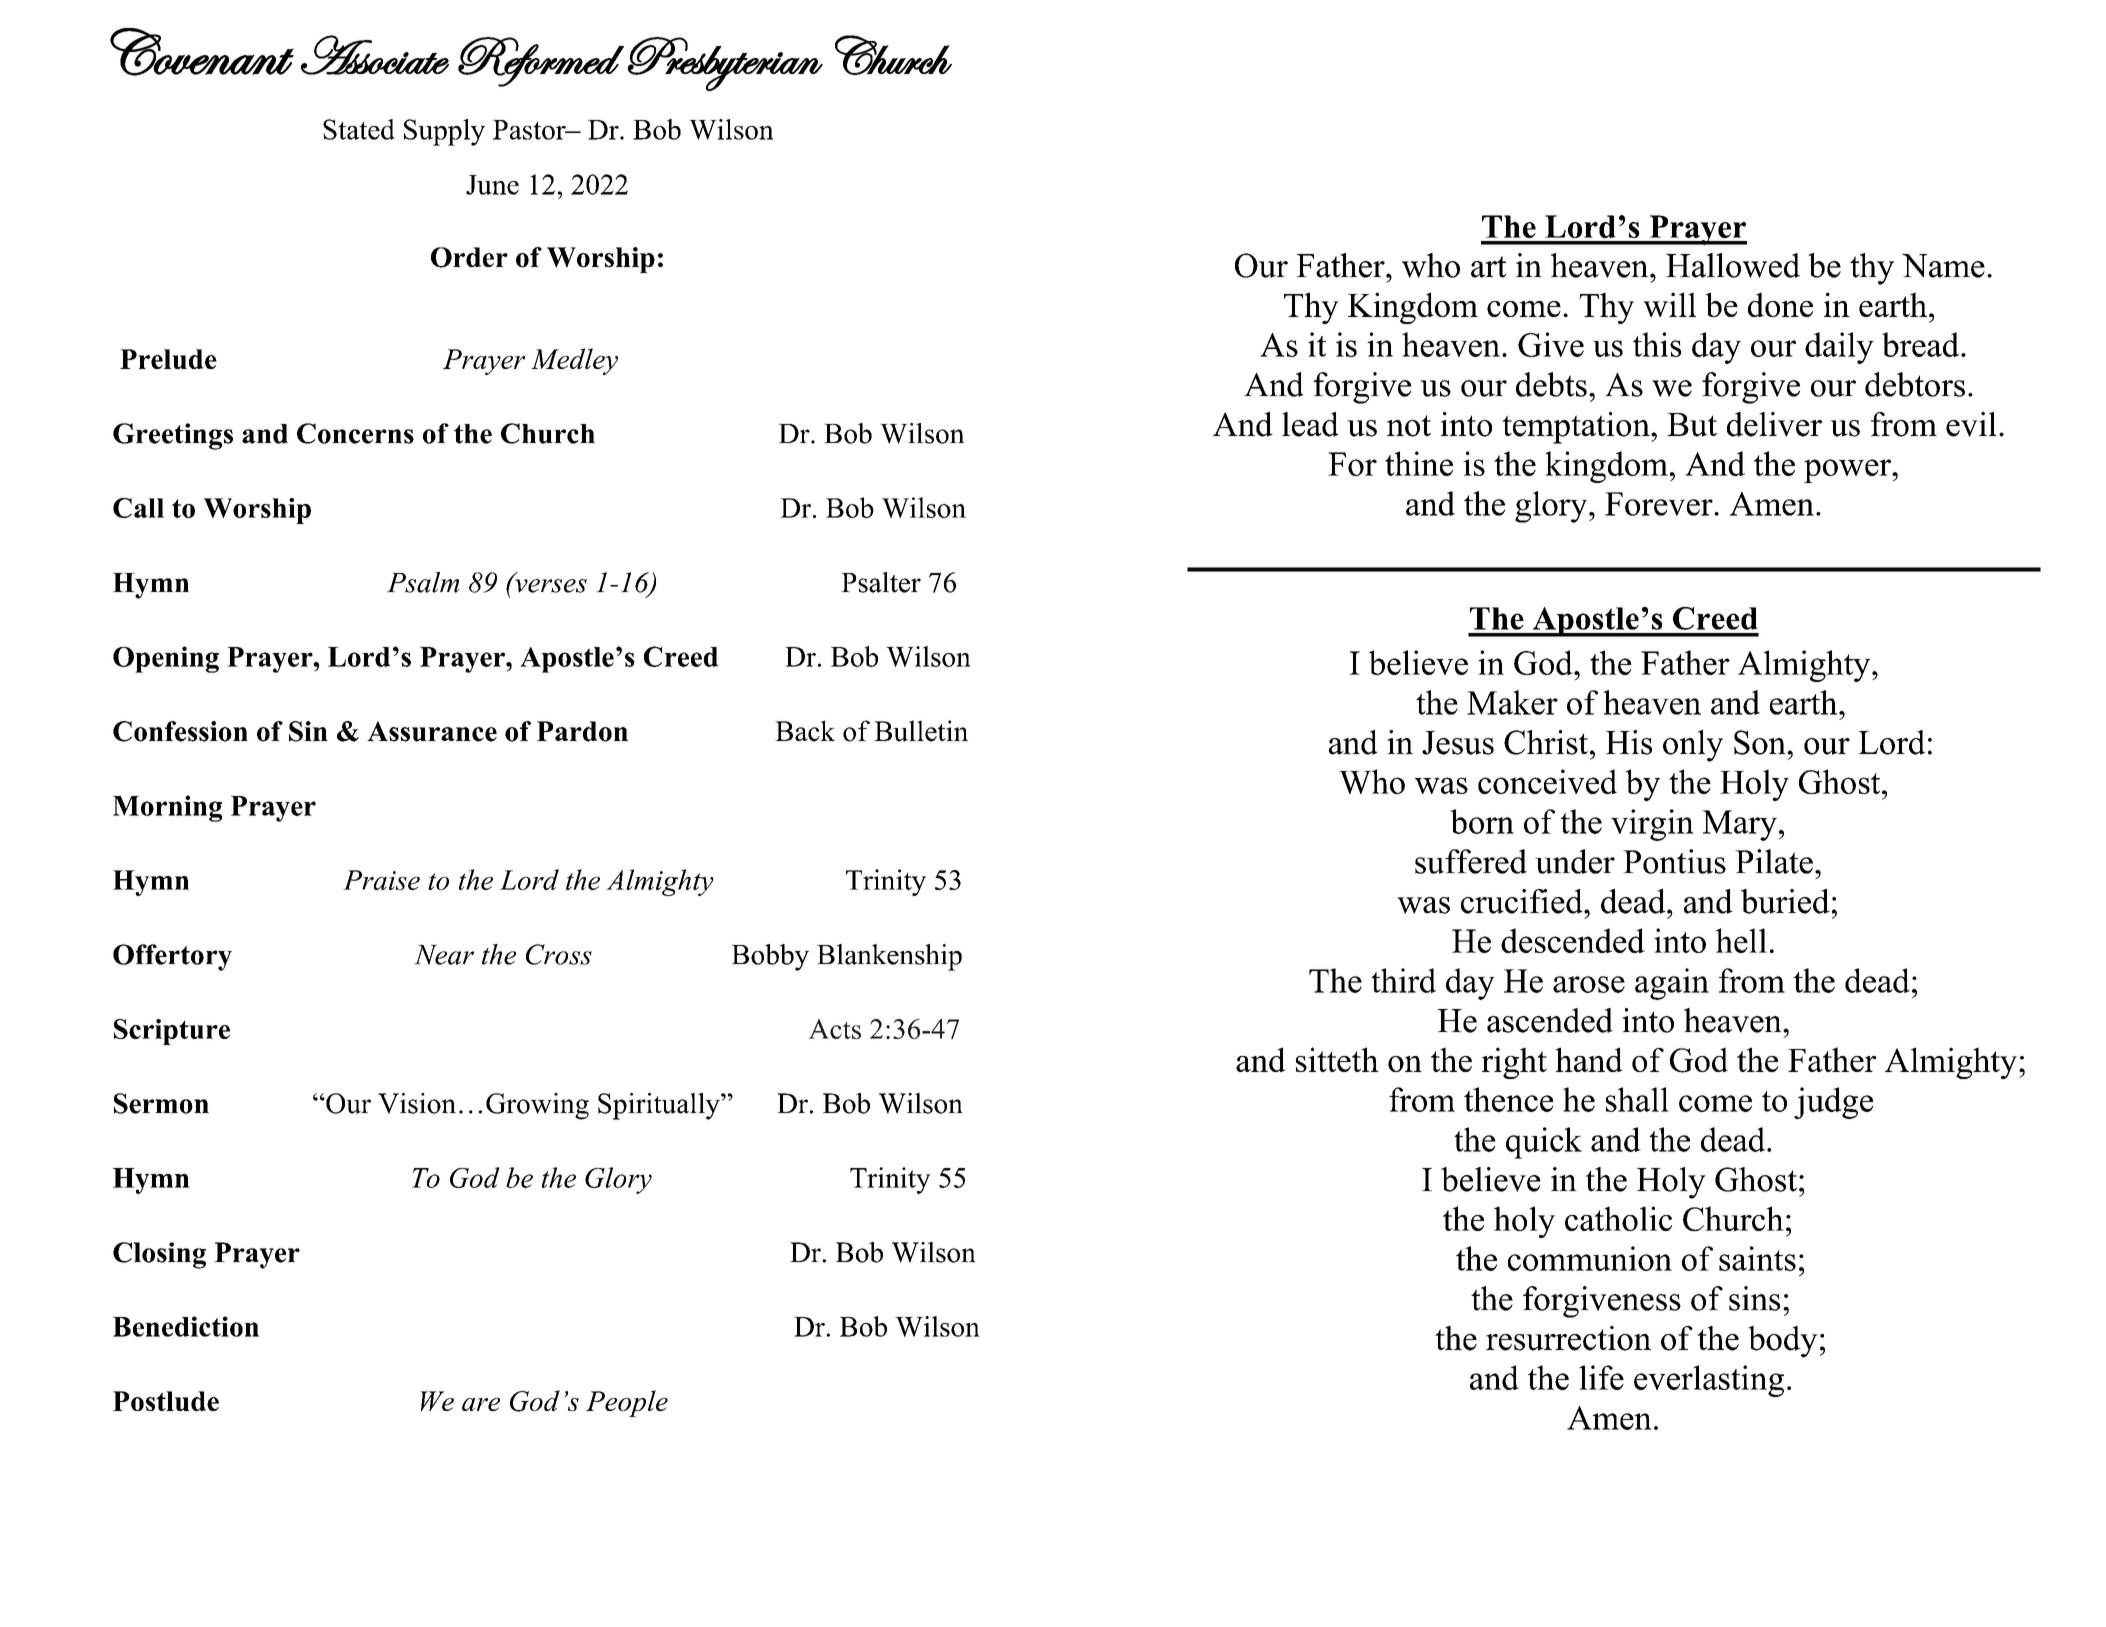 The width and height of the screenshot is (2106, 1627). I want to click on deliver, so click(1774, 424).
